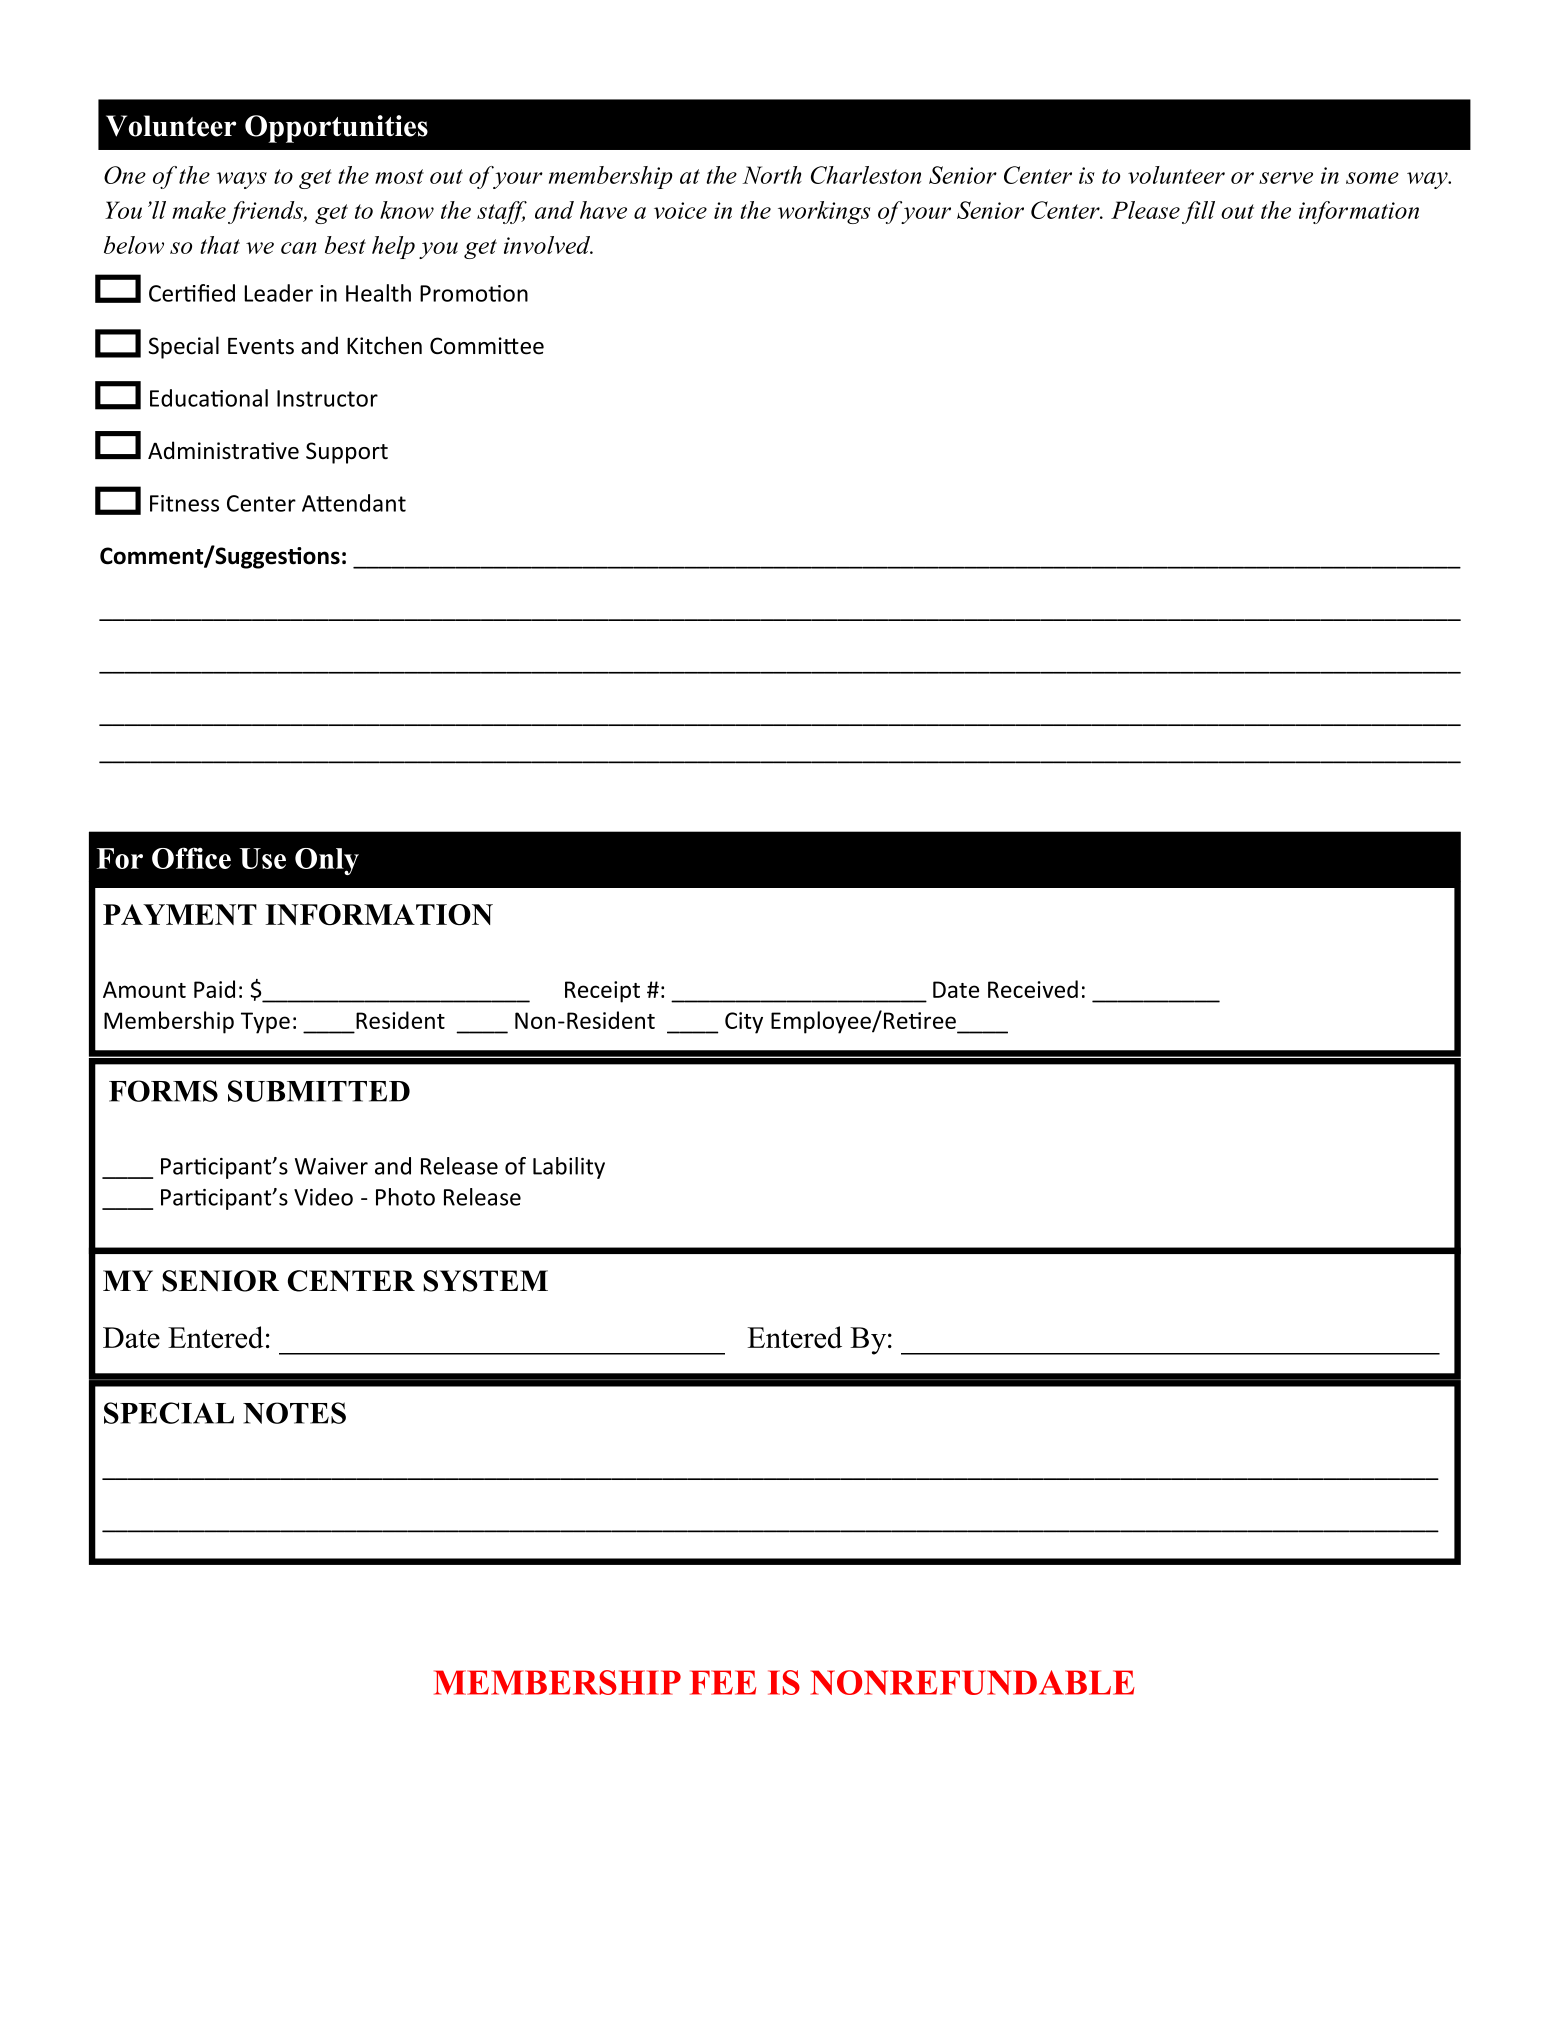 The height and width of the screenshot is (2026, 1565). What do you see at coordinates (744, 1023) in the screenshot?
I see `City` at bounding box center [744, 1023].
